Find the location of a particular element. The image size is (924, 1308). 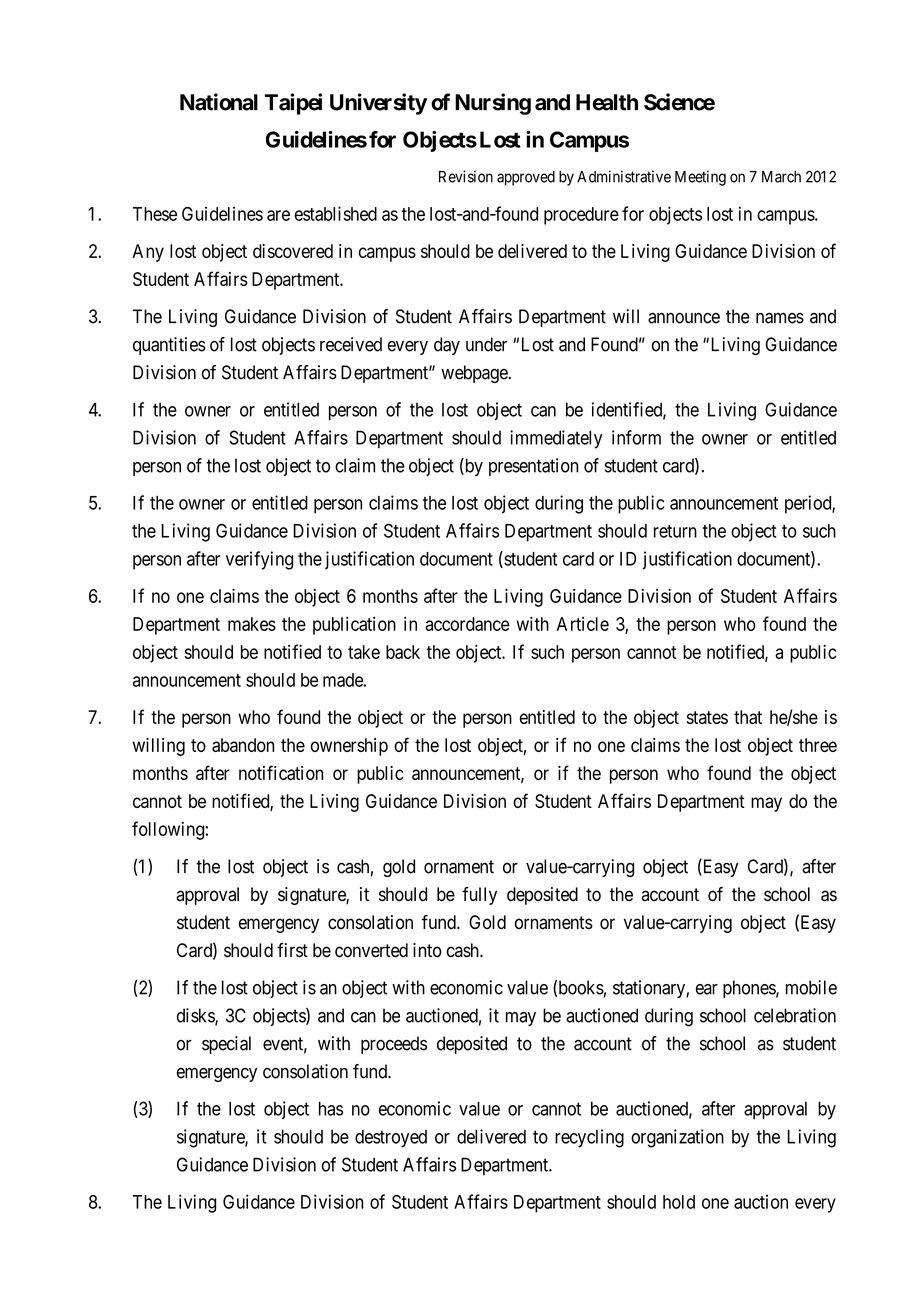

quantities is located at coordinates (169, 346).
